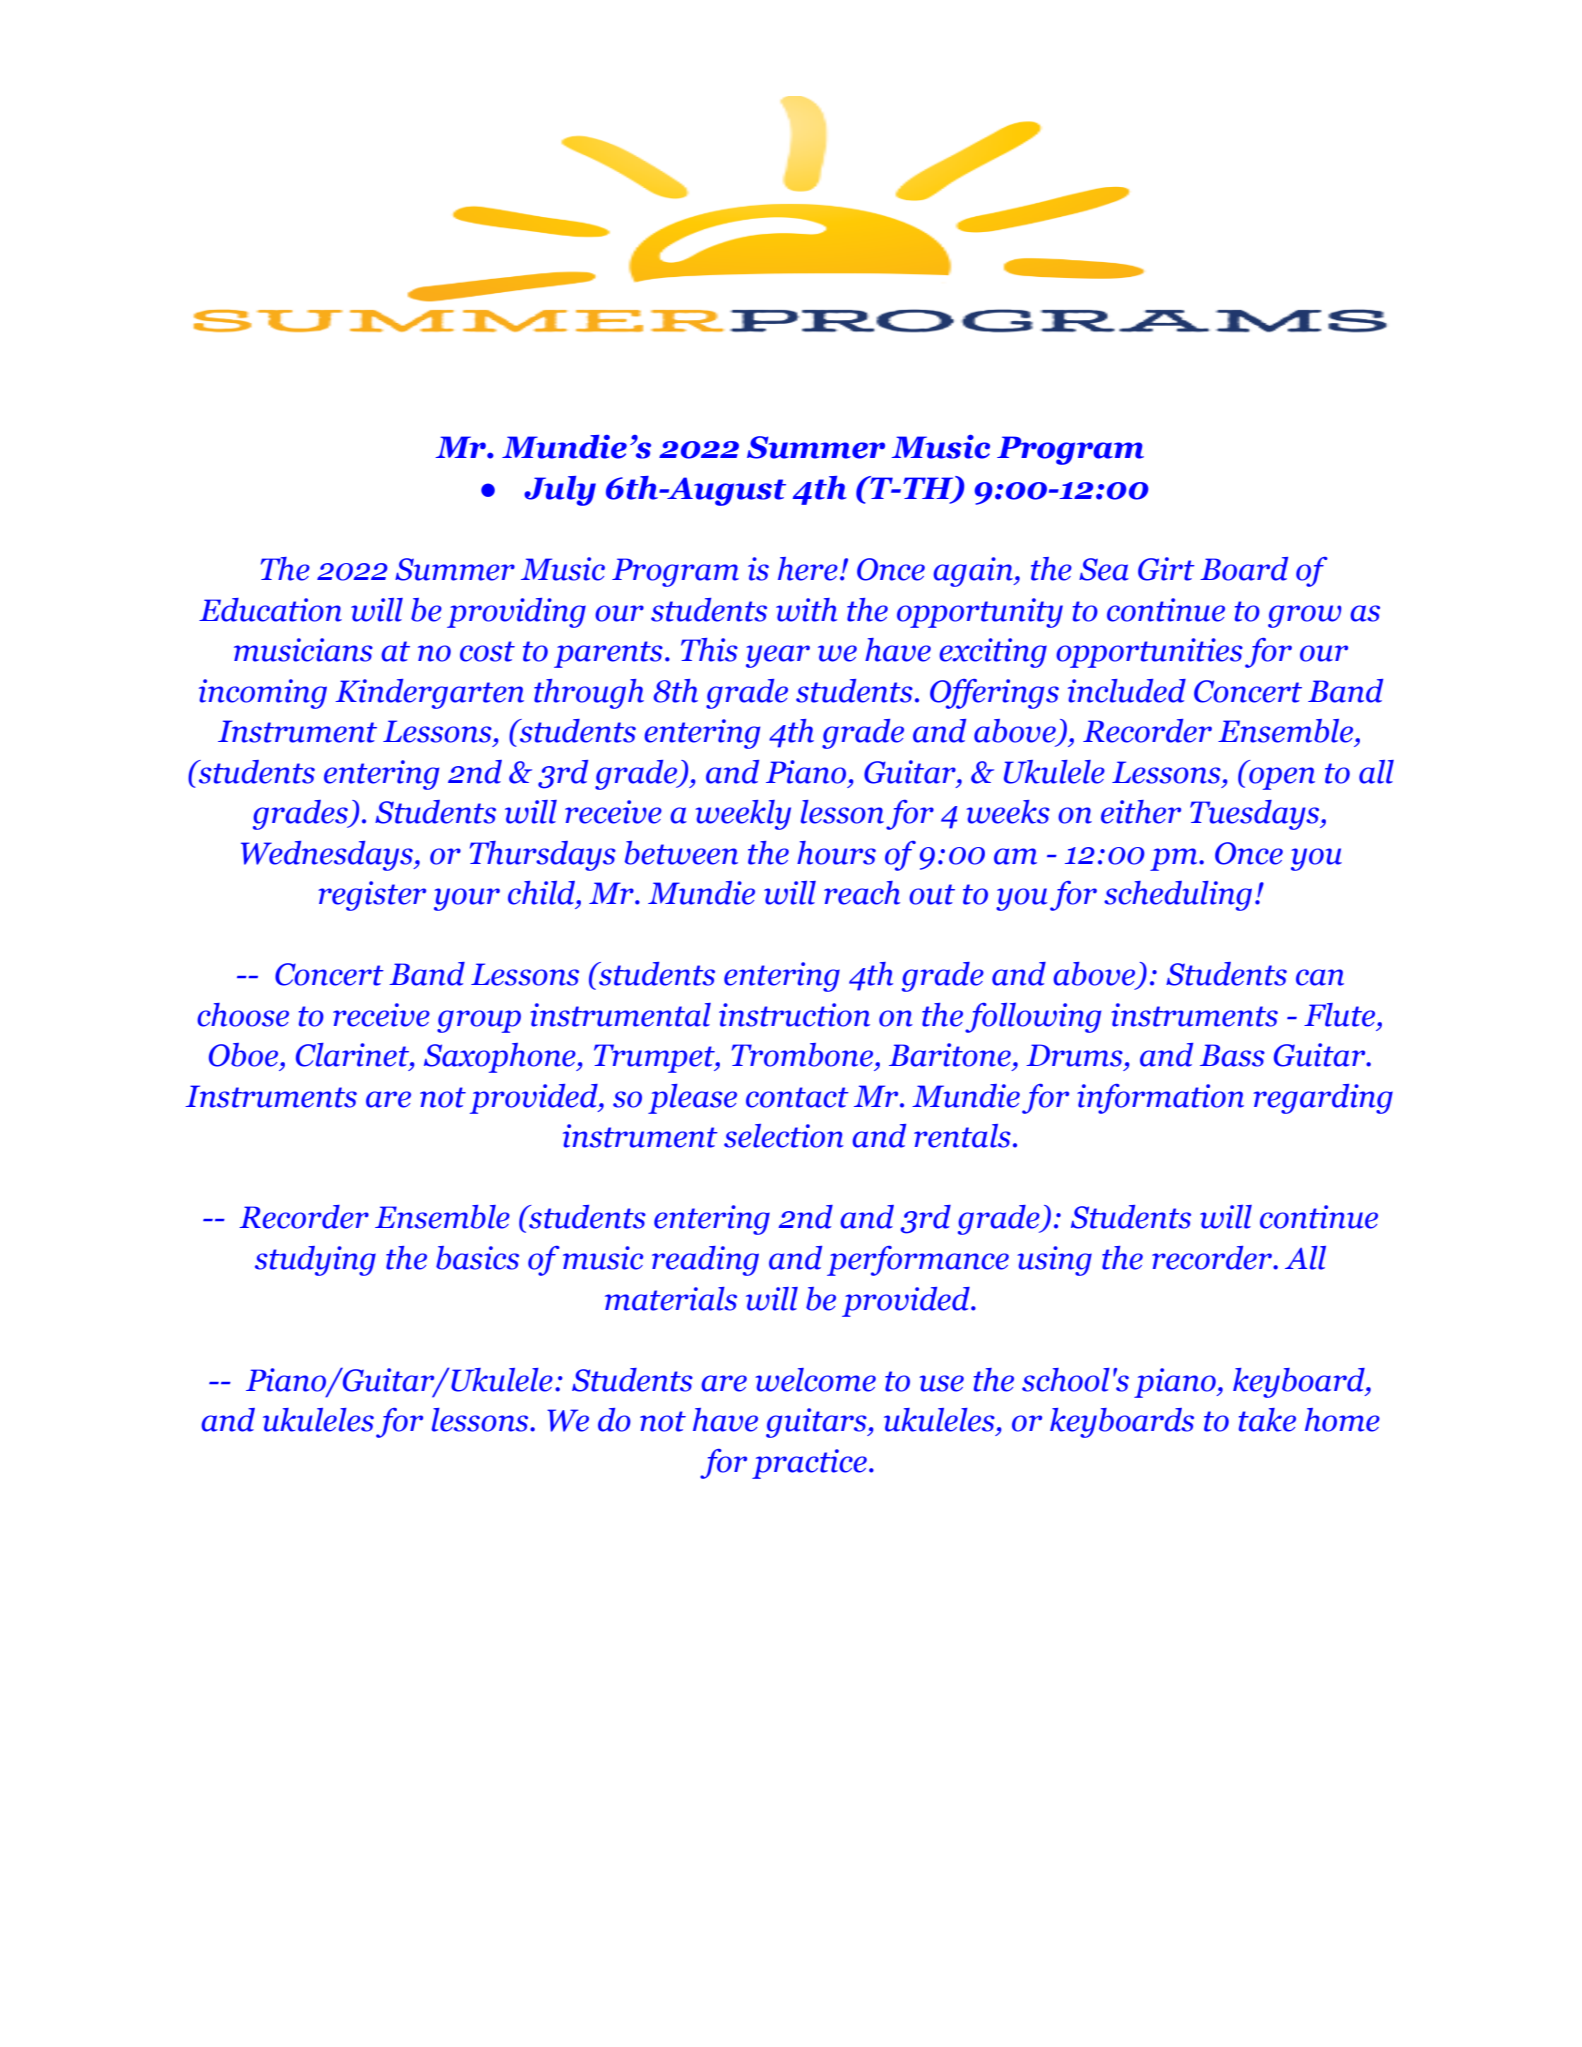  Describe the element at coordinates (560, 491) in the screenshot. I see `July` at that location.
